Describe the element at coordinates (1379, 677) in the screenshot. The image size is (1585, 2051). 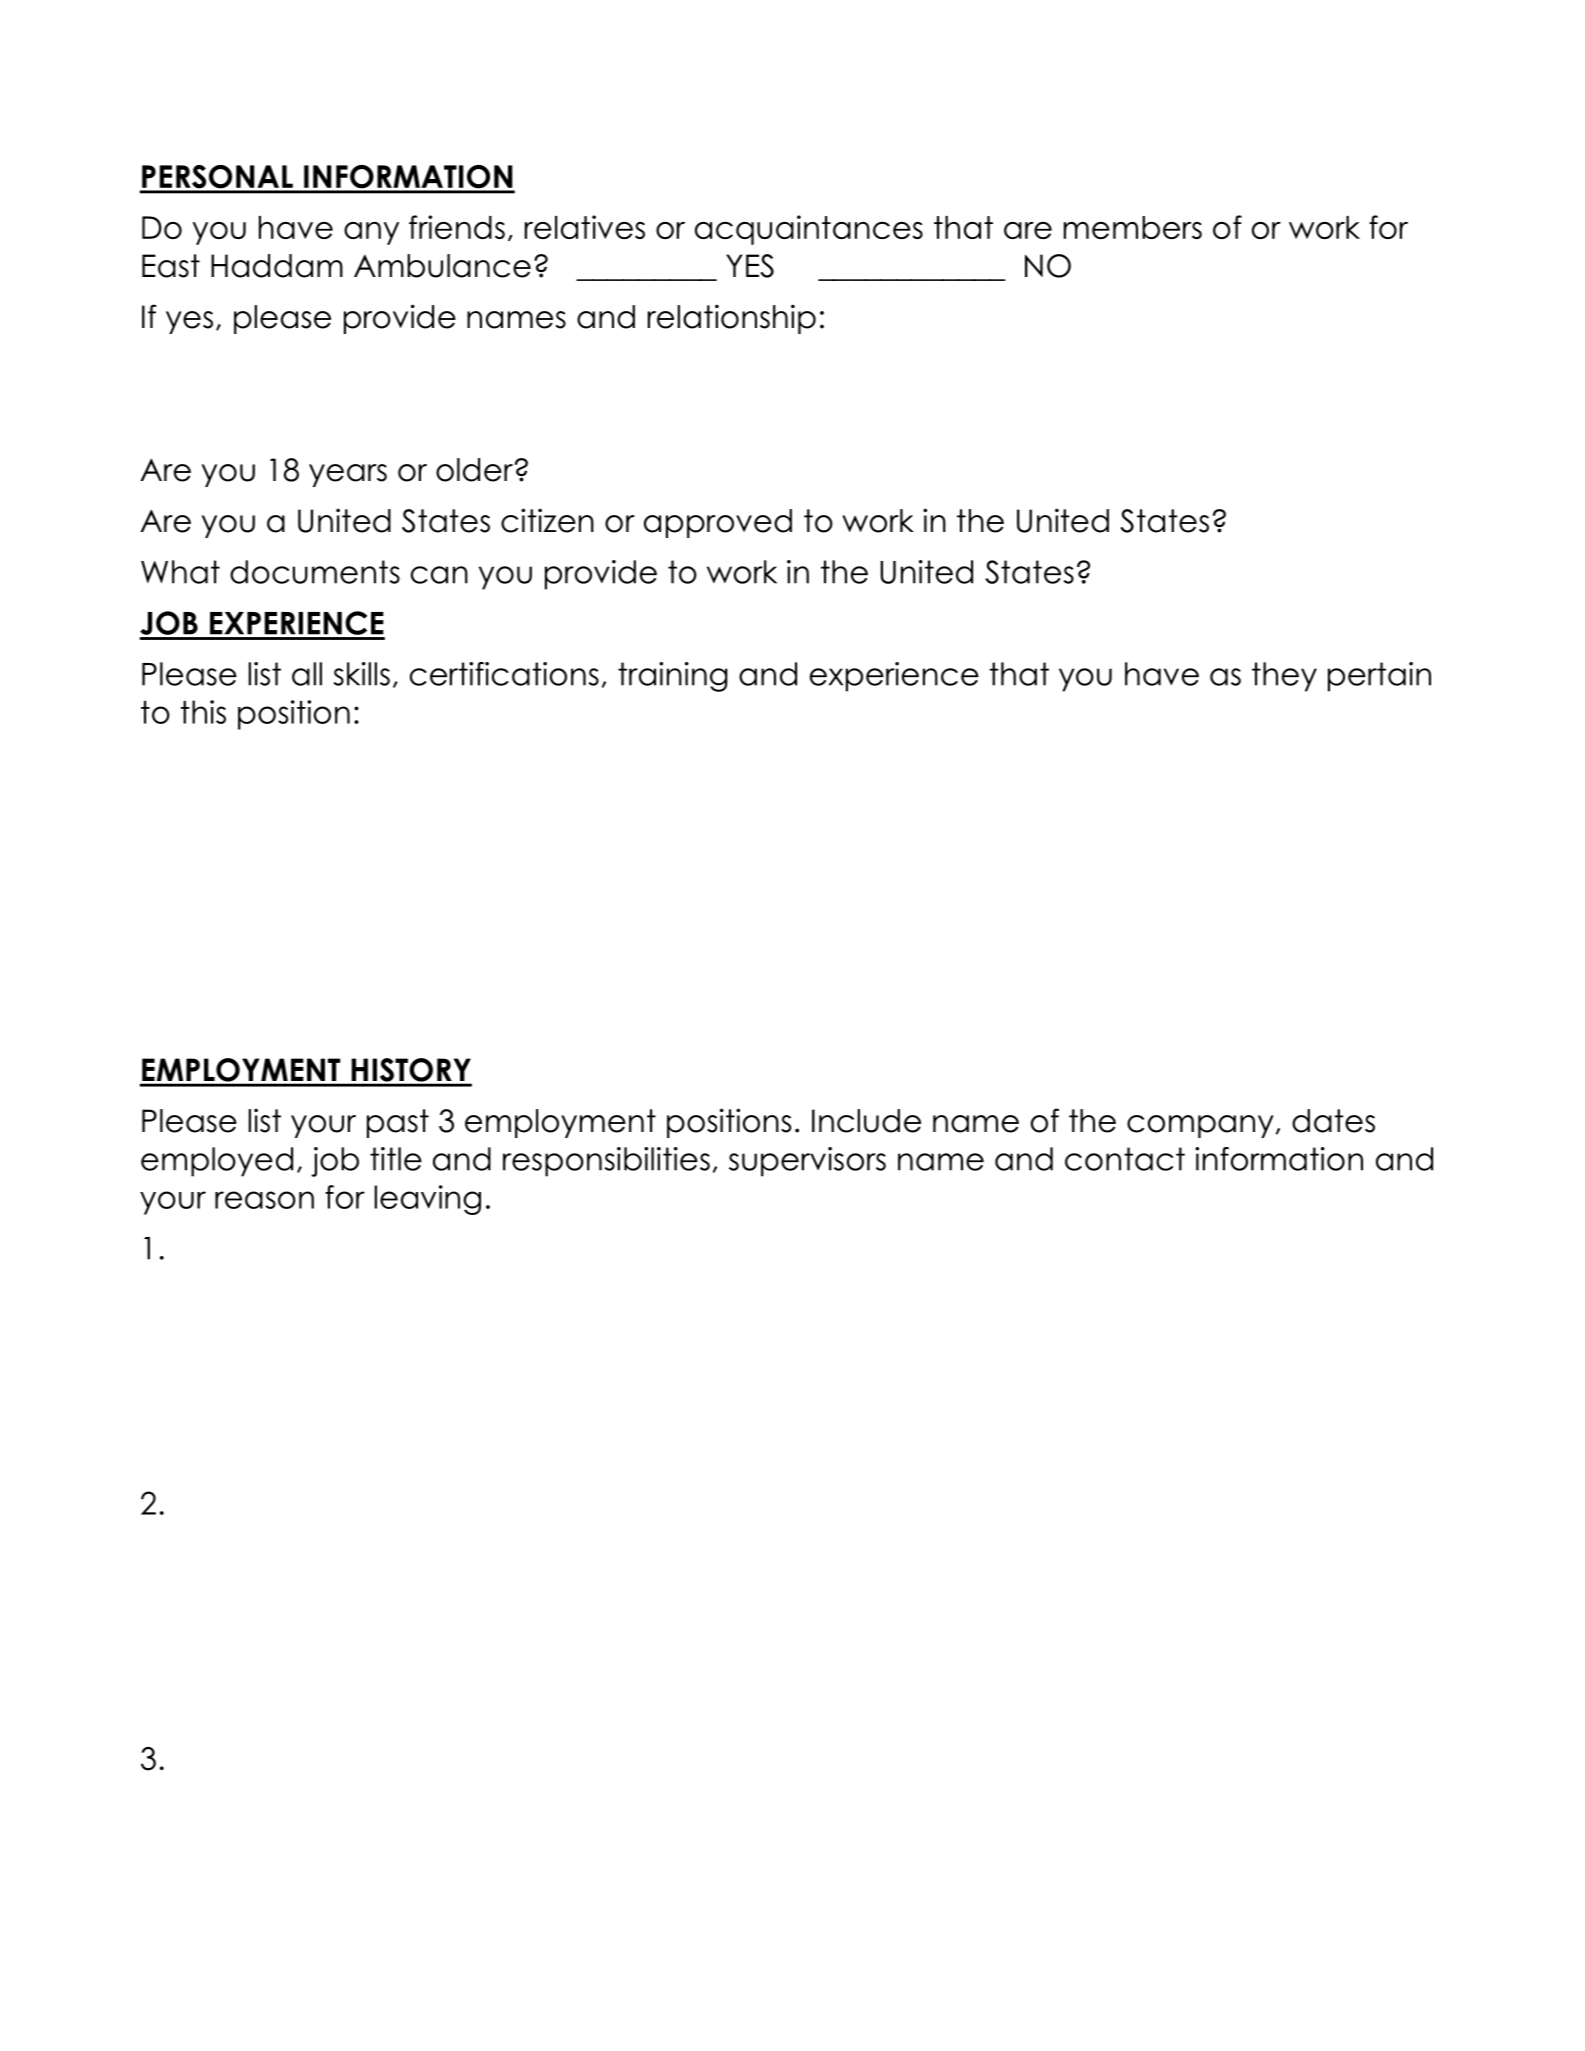
I see `pertain` at that location.
